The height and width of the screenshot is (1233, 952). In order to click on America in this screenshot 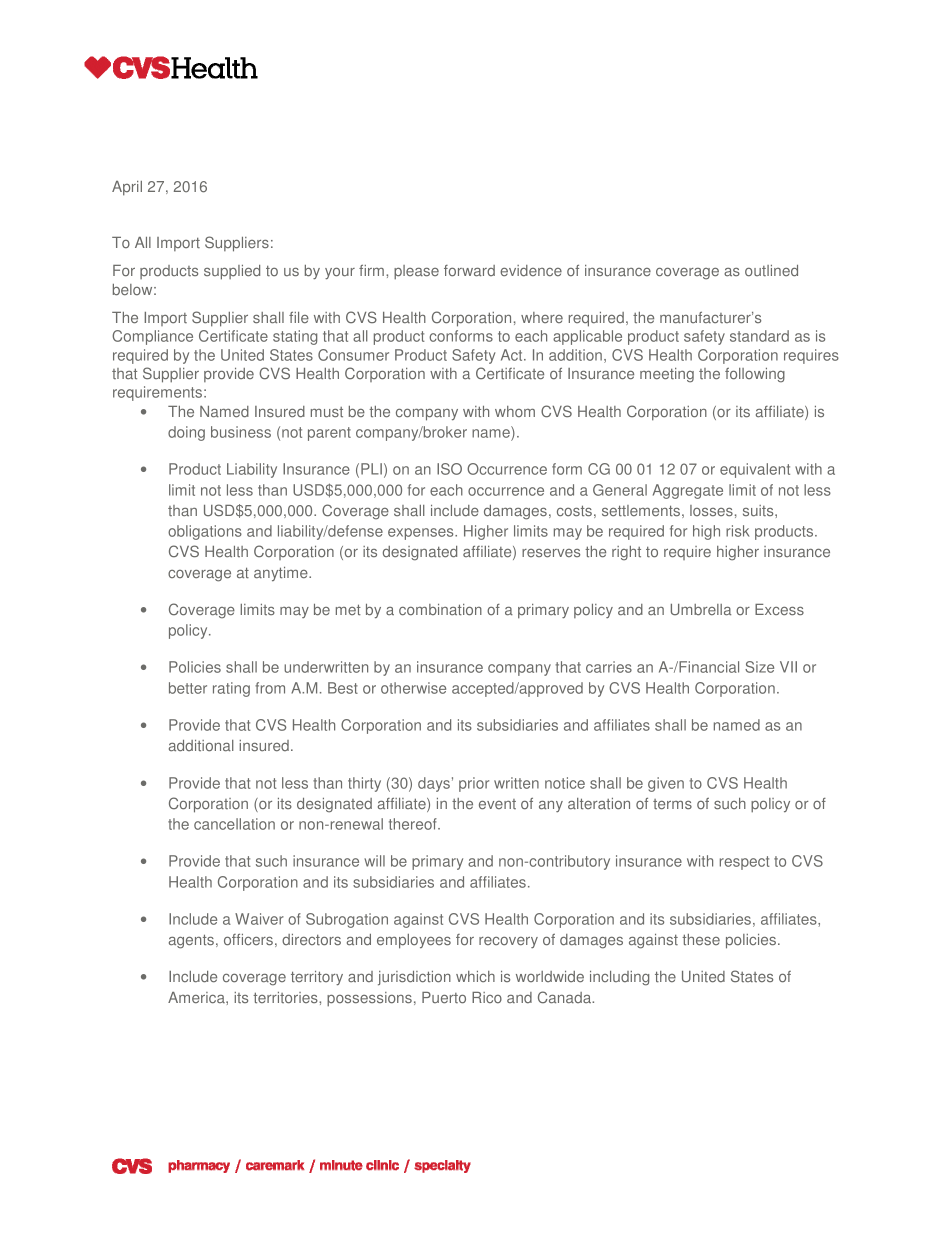, I will do `click(197, 998)`.
